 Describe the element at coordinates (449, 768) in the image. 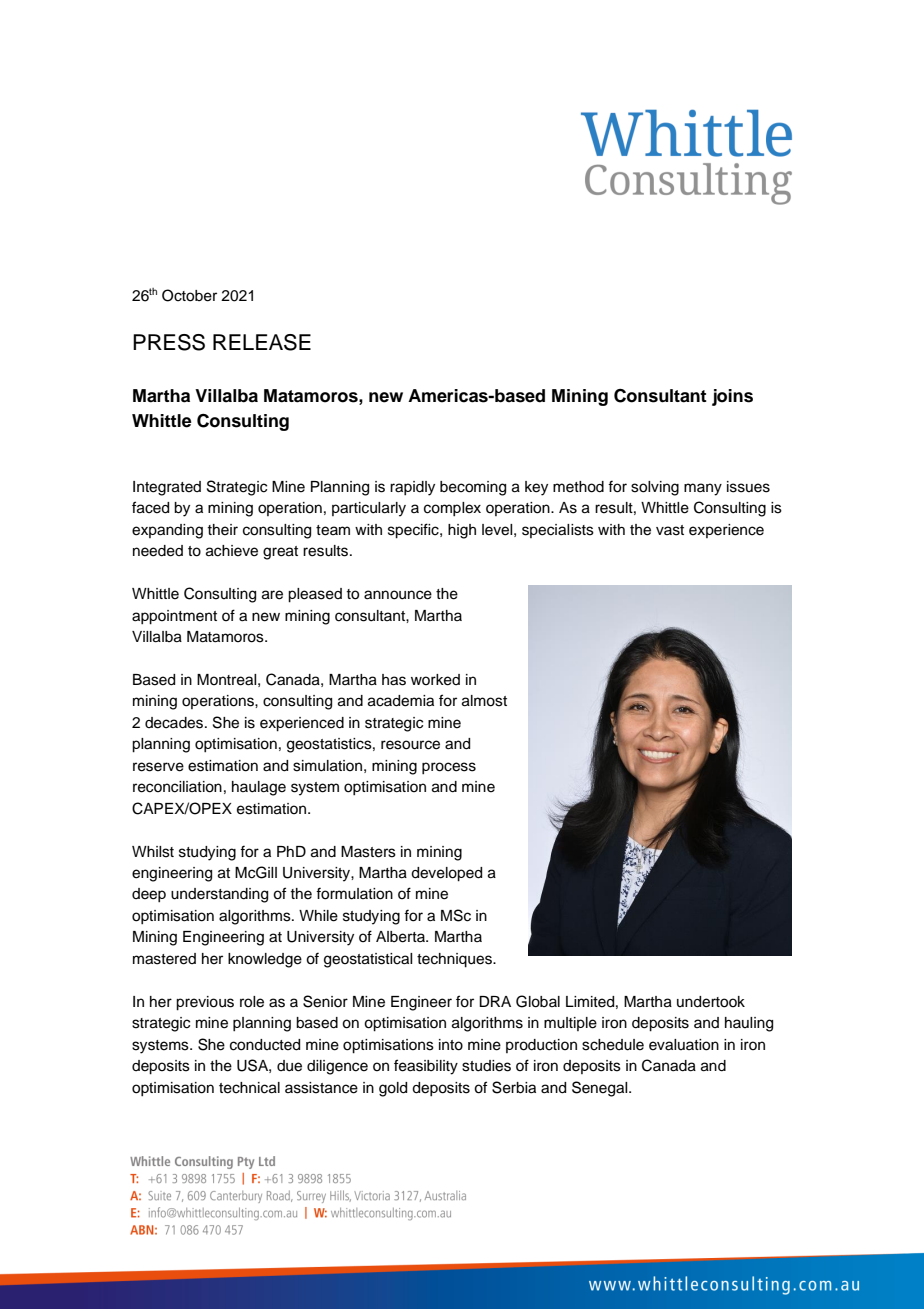

I see `process` at that location.
